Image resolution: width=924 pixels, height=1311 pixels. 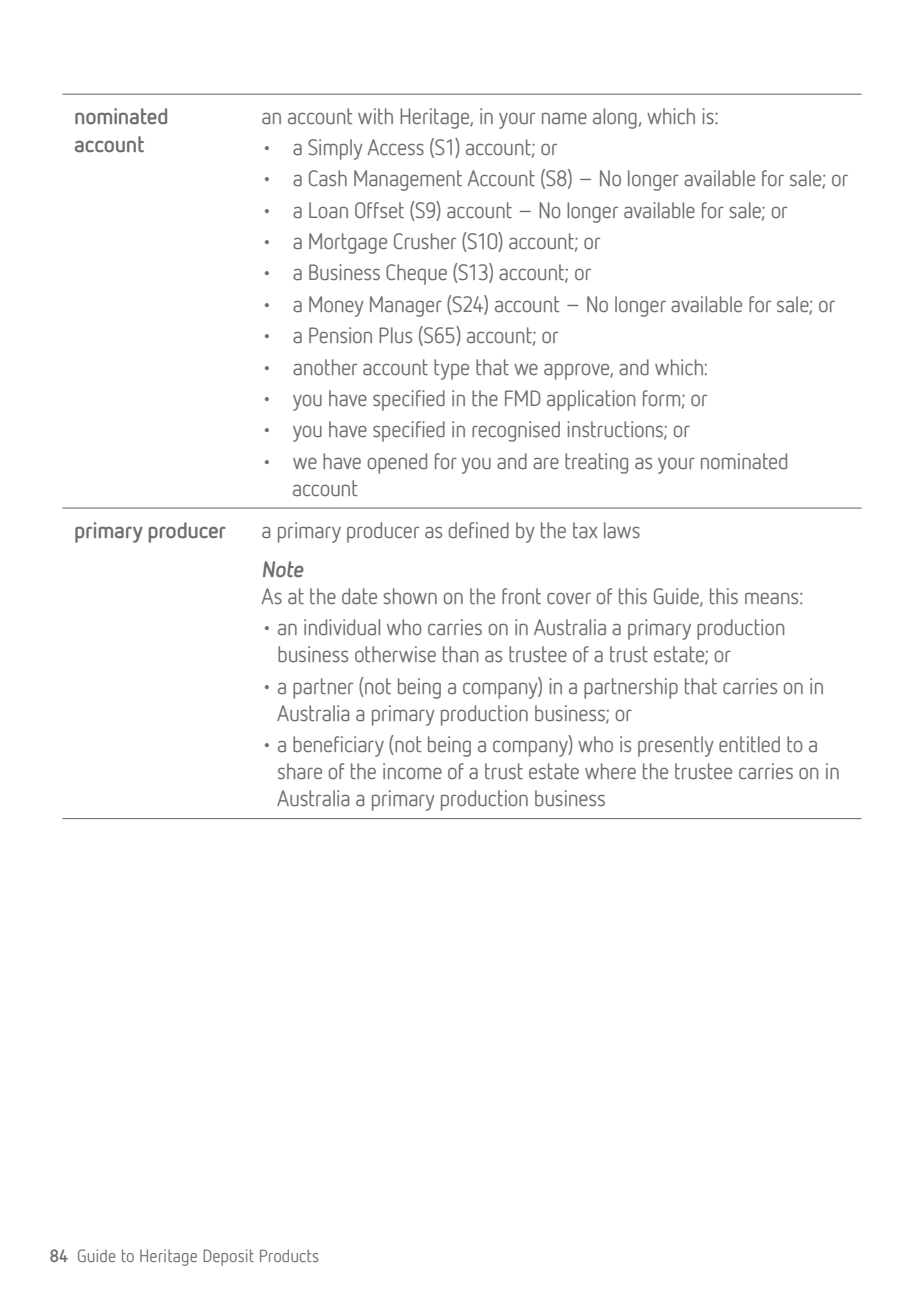 I want to click on presently, so click(x=676, y=746).
